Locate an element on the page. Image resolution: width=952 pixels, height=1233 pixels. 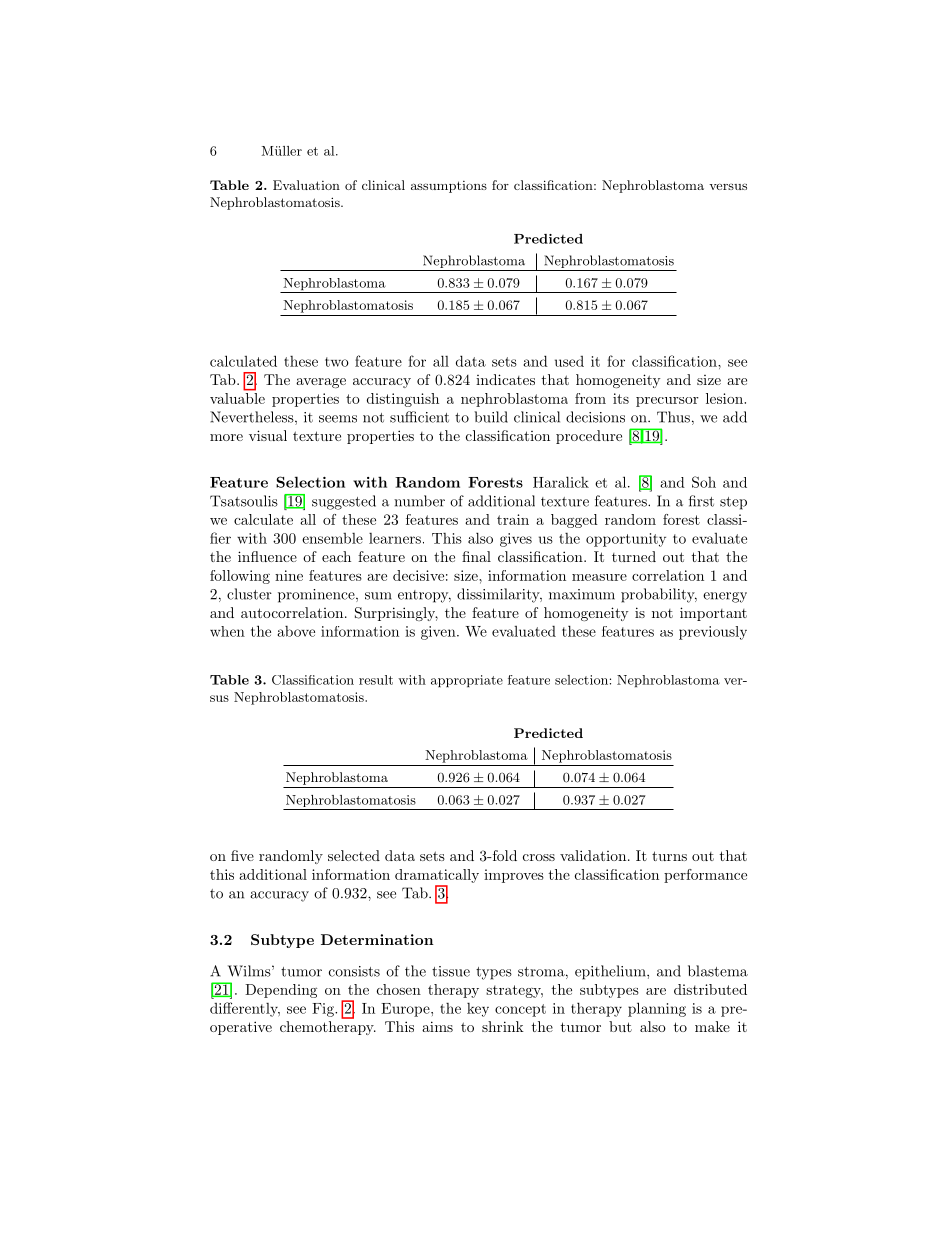
precursor is located at coordinates (667, 402).
